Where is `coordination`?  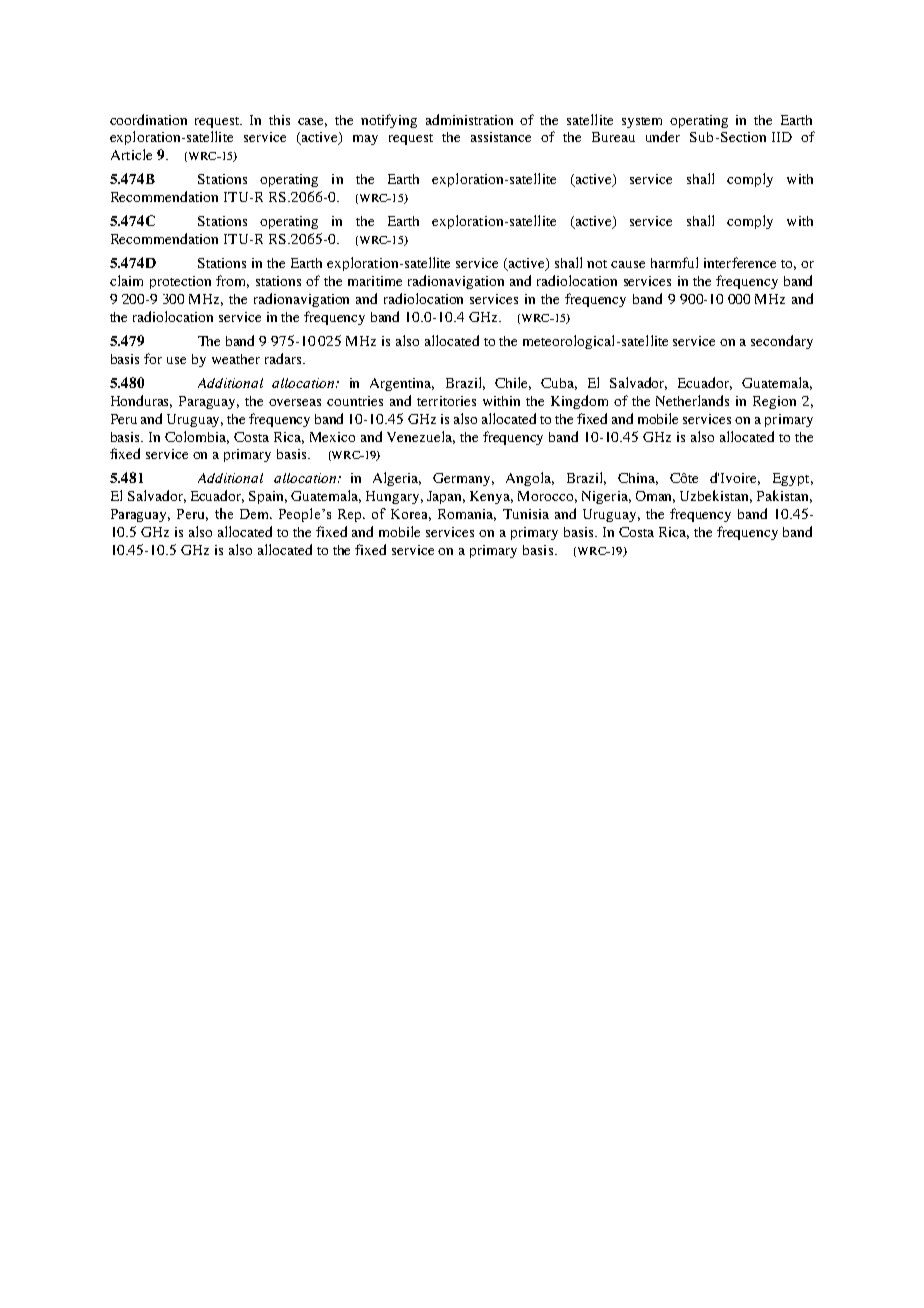 coordination is located at coordinates (148, 119).
